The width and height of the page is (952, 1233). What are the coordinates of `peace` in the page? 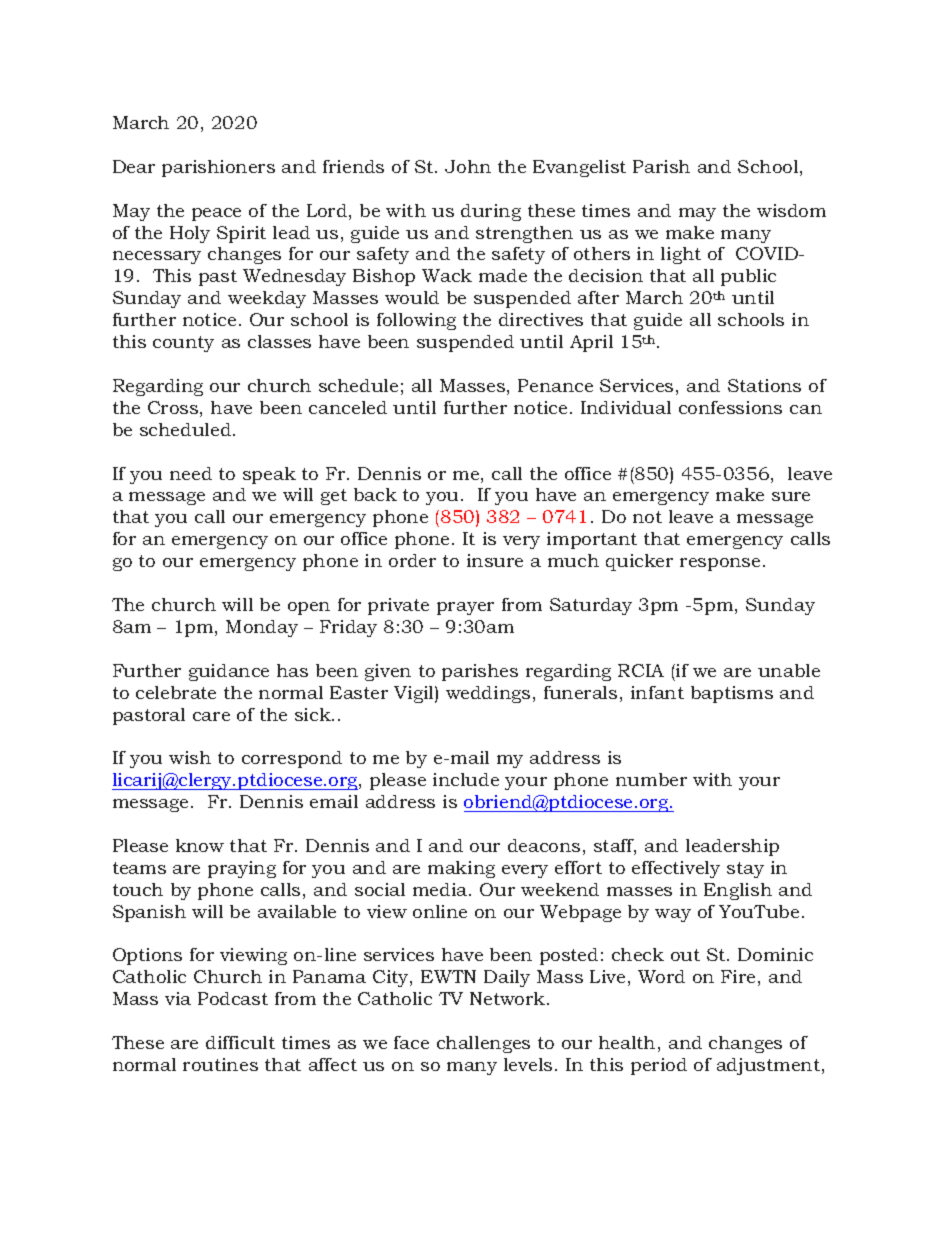 It's located at (216, 214).
